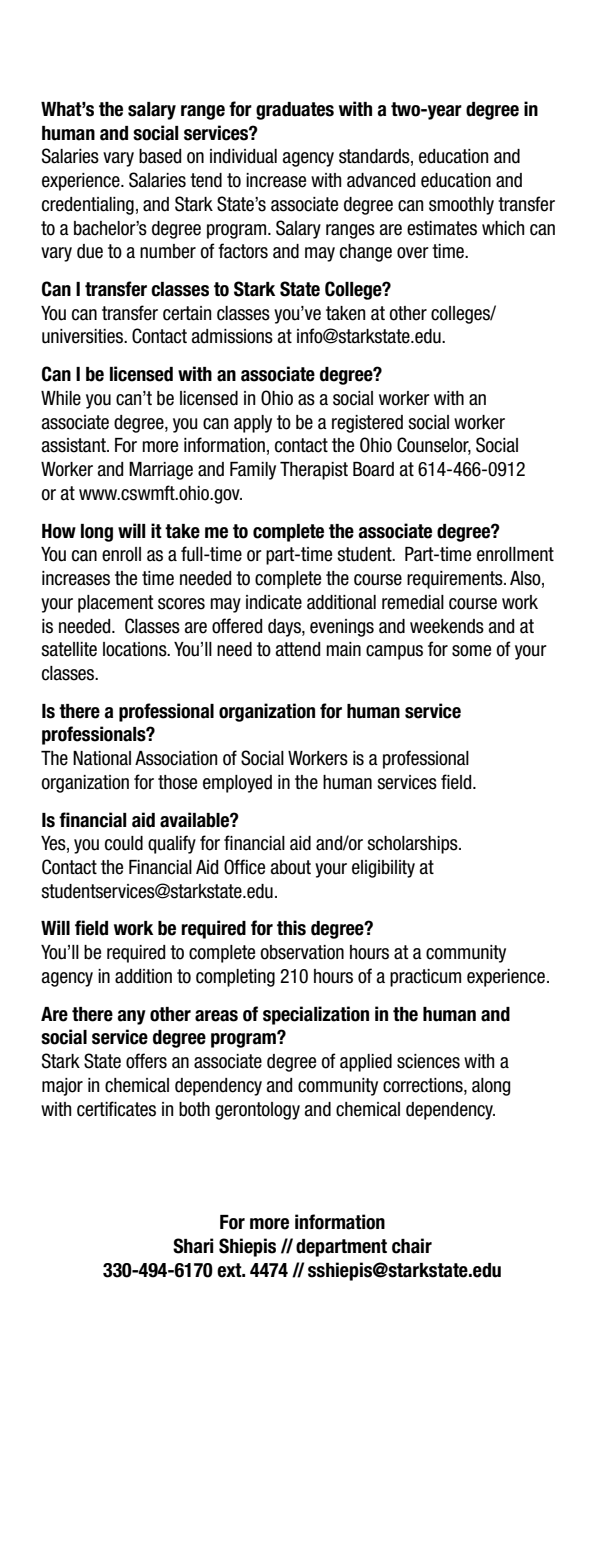  What do you see at coordinates (160, 156) in the screenshot?
I see `based` at bounding box center [160, 156].
